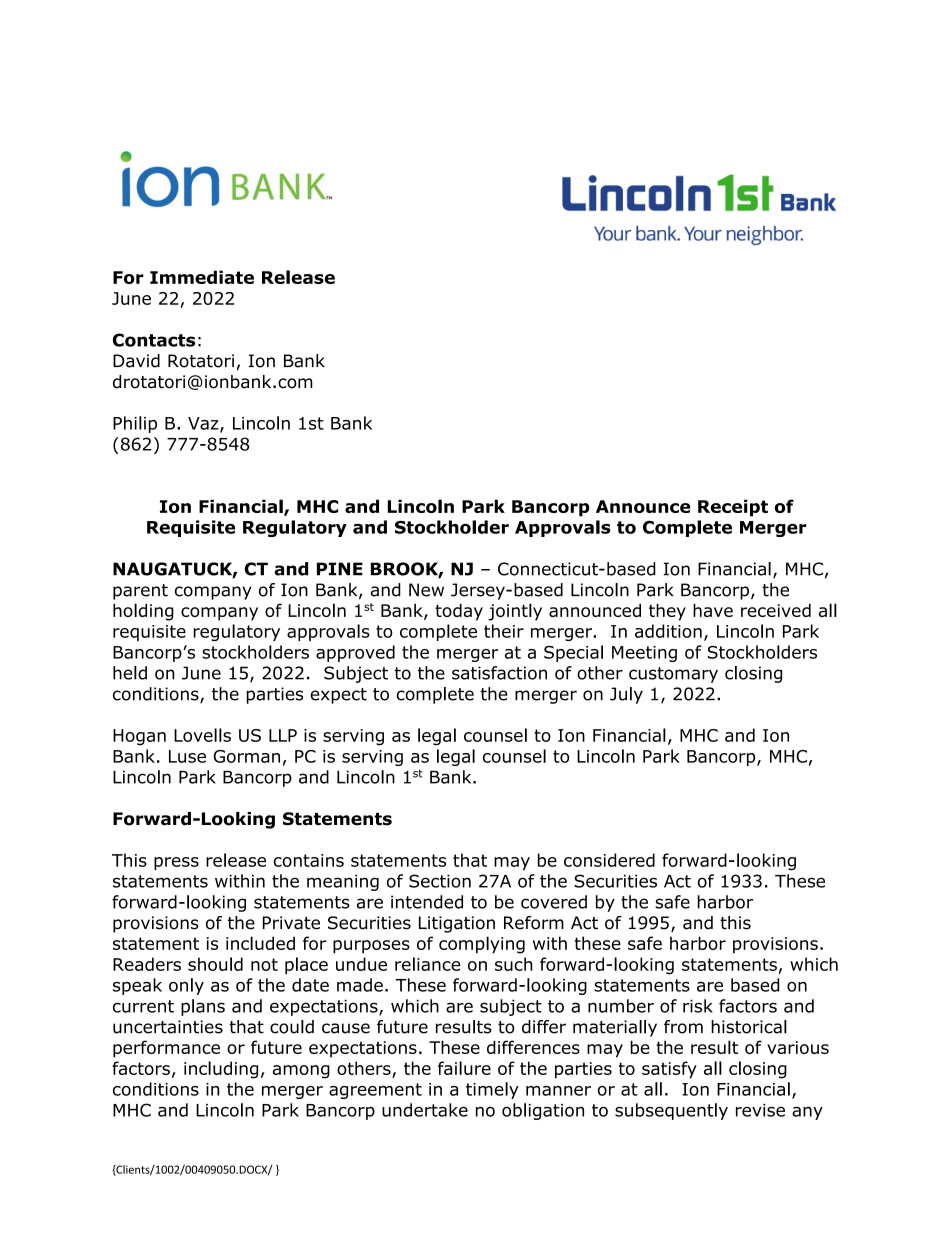 Image resolution: width=952 pixels, height=1233 pixels. I want to click on New, so click(426, 590).
